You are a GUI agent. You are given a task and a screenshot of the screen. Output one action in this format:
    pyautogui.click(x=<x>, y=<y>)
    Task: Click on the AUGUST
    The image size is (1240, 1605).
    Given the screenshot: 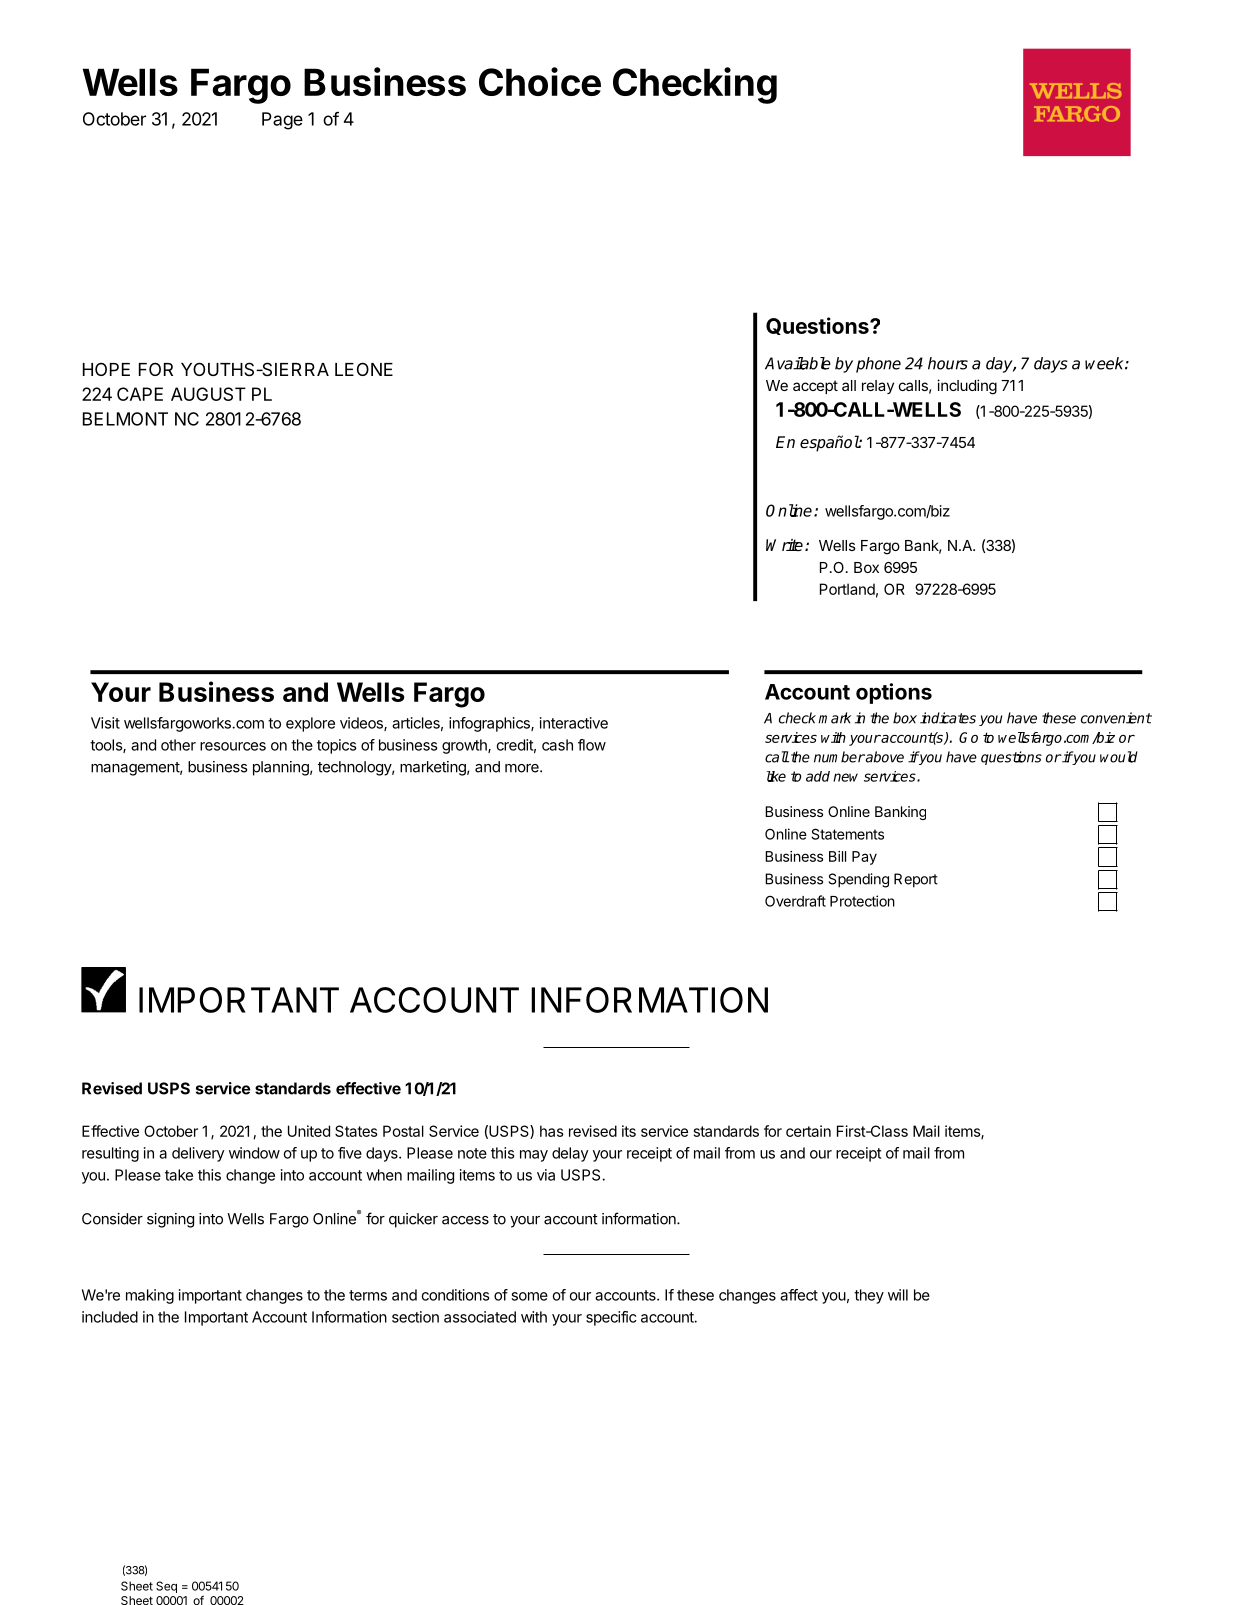 What is the action you would take?
    pyautogui.click(x=208, y=394)
